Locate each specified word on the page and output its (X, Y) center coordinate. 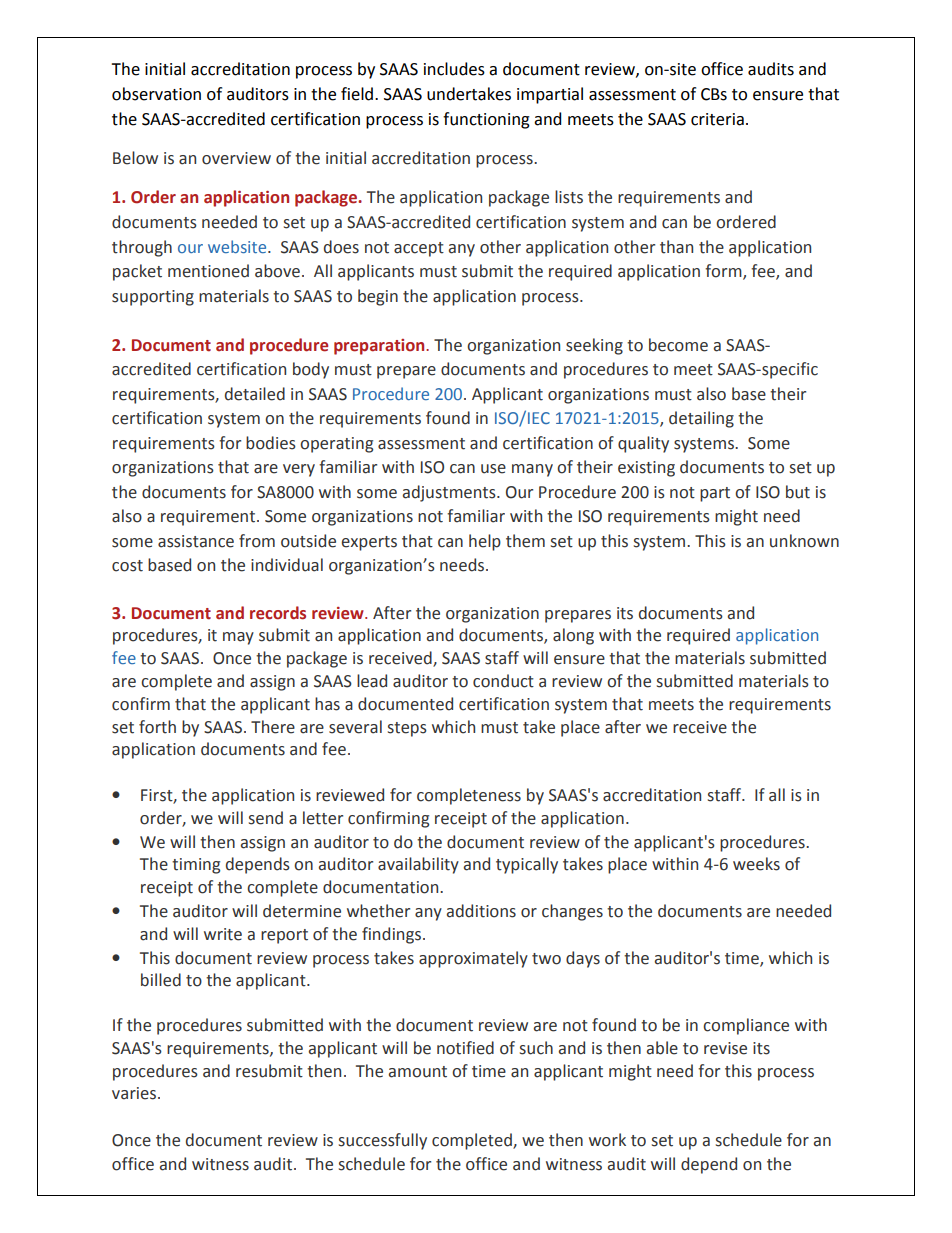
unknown (804, 541)
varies (135, 1093)
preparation (380, 347)
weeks (756, 864)
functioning (486, 120)
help (485, 542)
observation (156, 94)
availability (418, 865)
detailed (255, 394)
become (678, 345)
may (238, 638)
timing (196, 866)
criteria (717, 119)
